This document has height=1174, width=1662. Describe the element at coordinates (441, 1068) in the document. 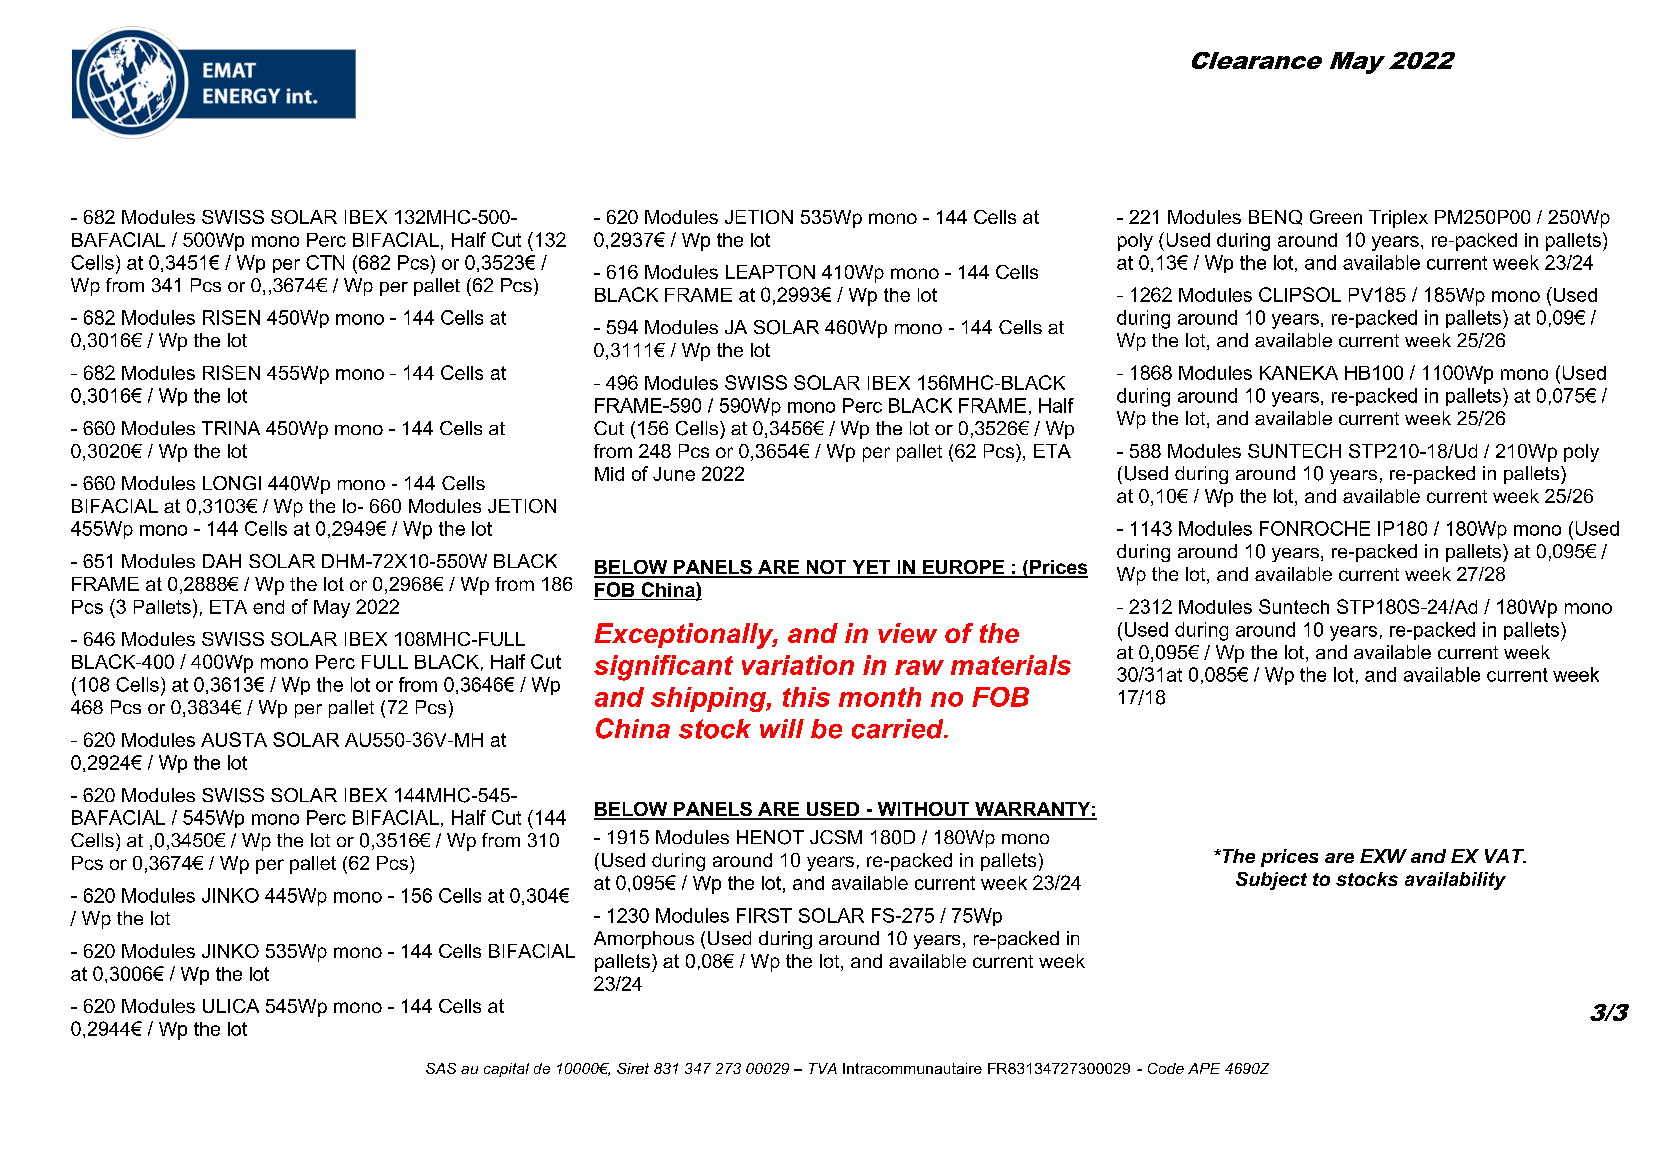

I see `SAS` at that location.
